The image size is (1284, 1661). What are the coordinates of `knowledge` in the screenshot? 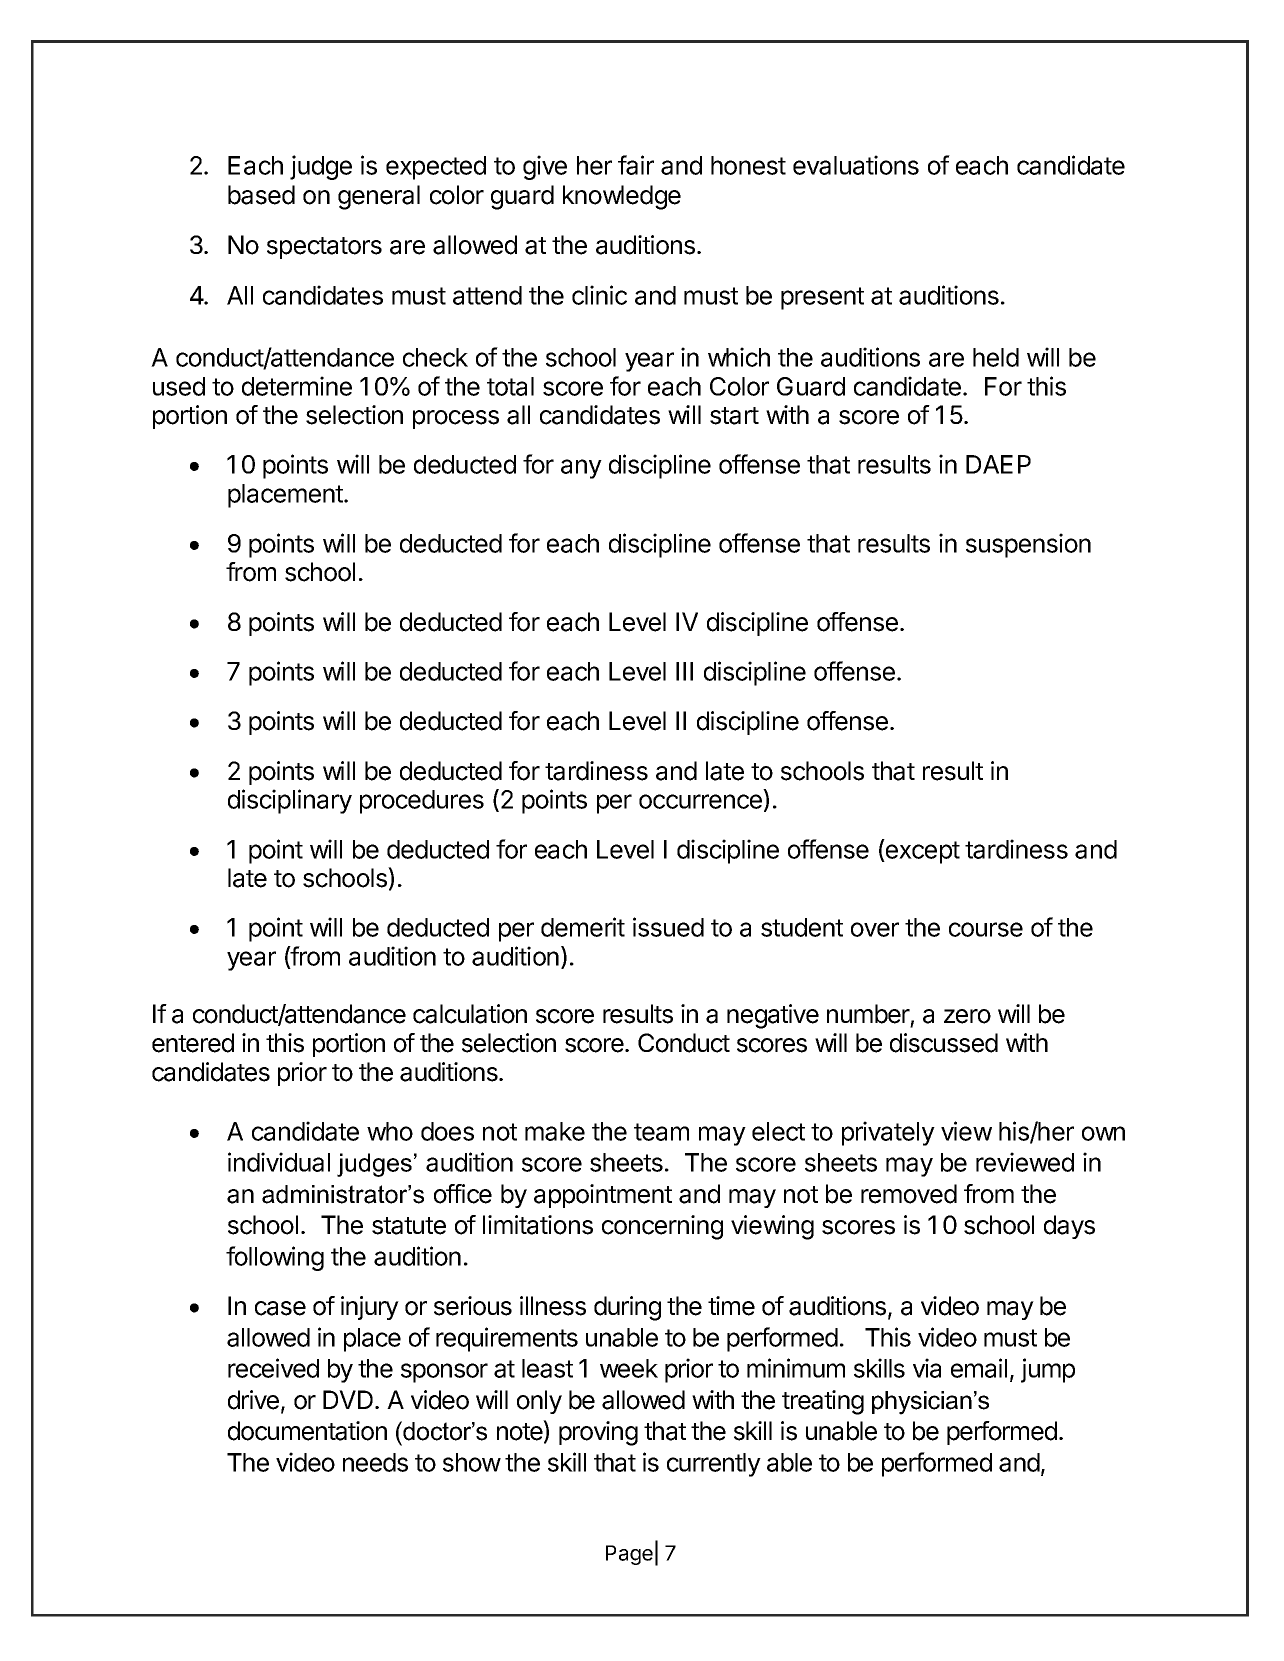 It's located at (622, 197).
